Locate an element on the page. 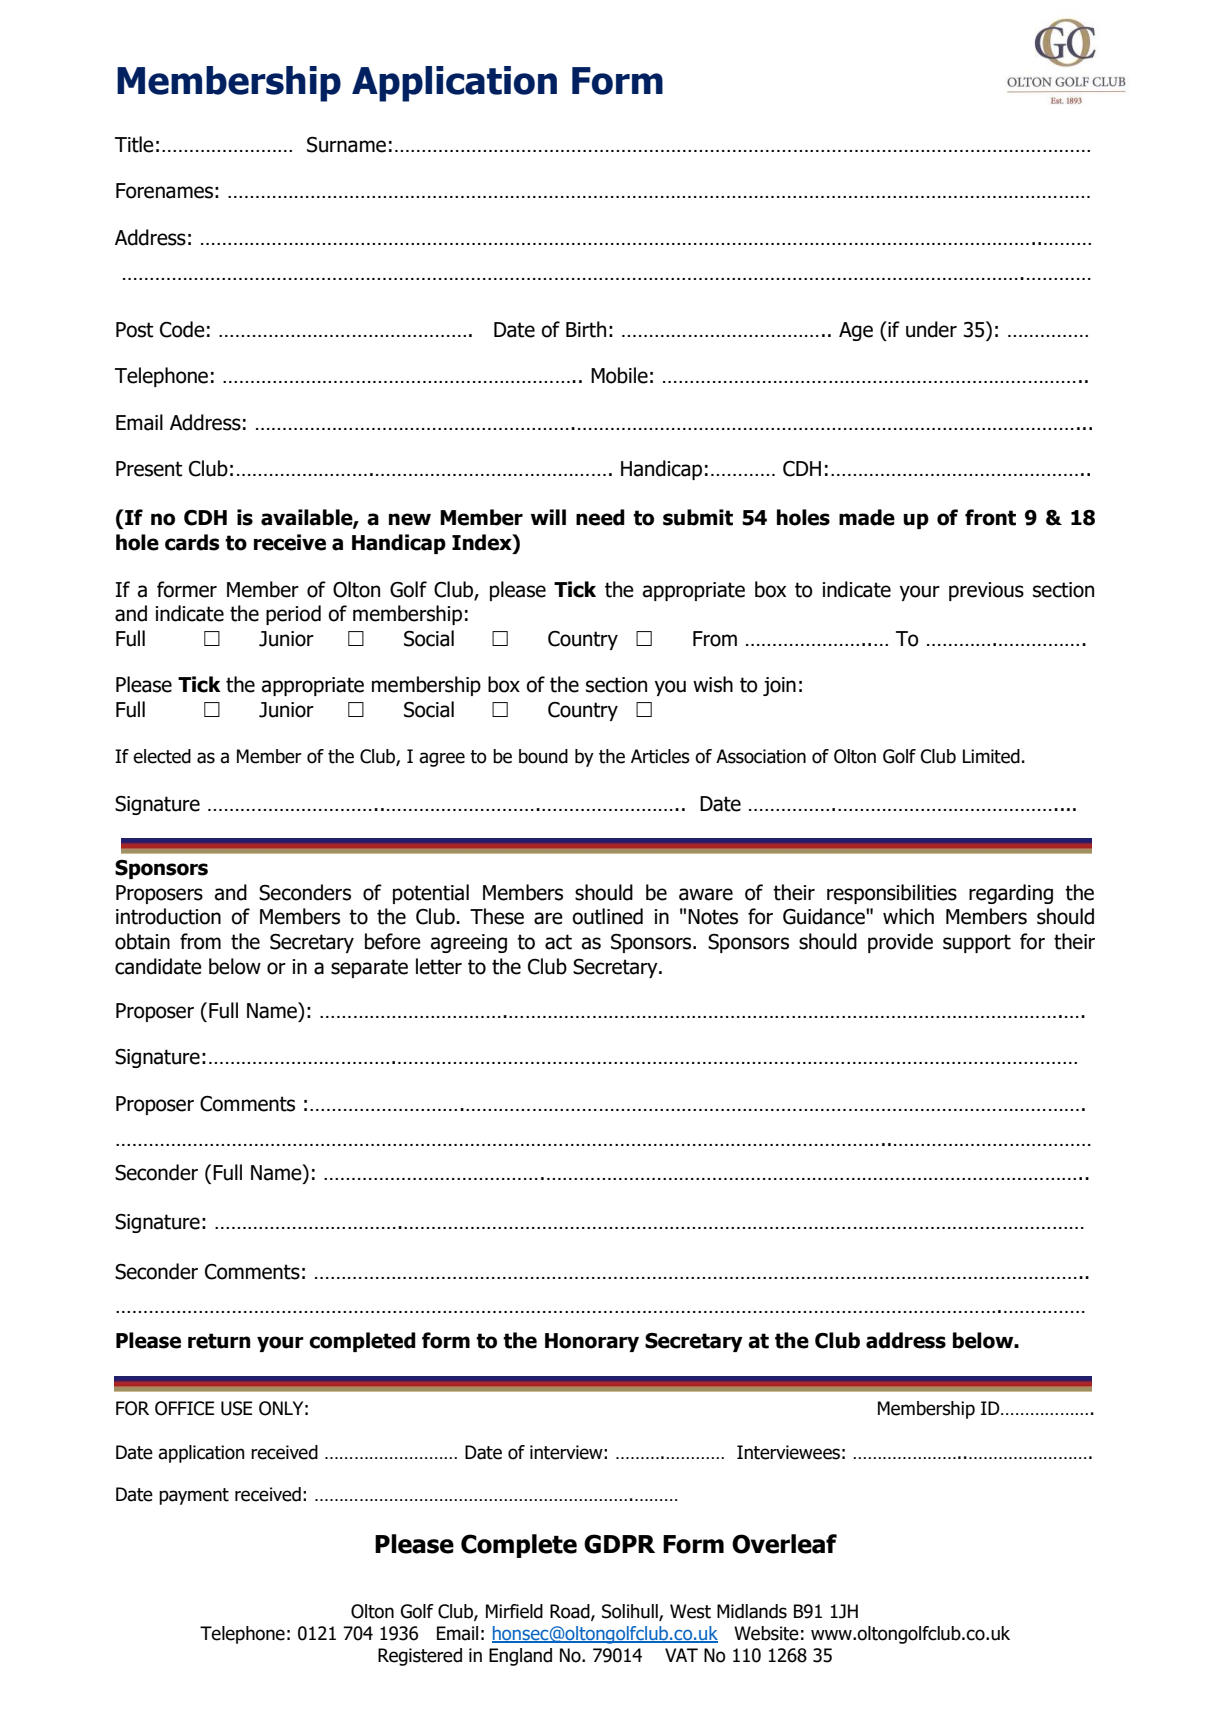 The image size is (1211, 1712). provide is located at coordinates (900, 943).
